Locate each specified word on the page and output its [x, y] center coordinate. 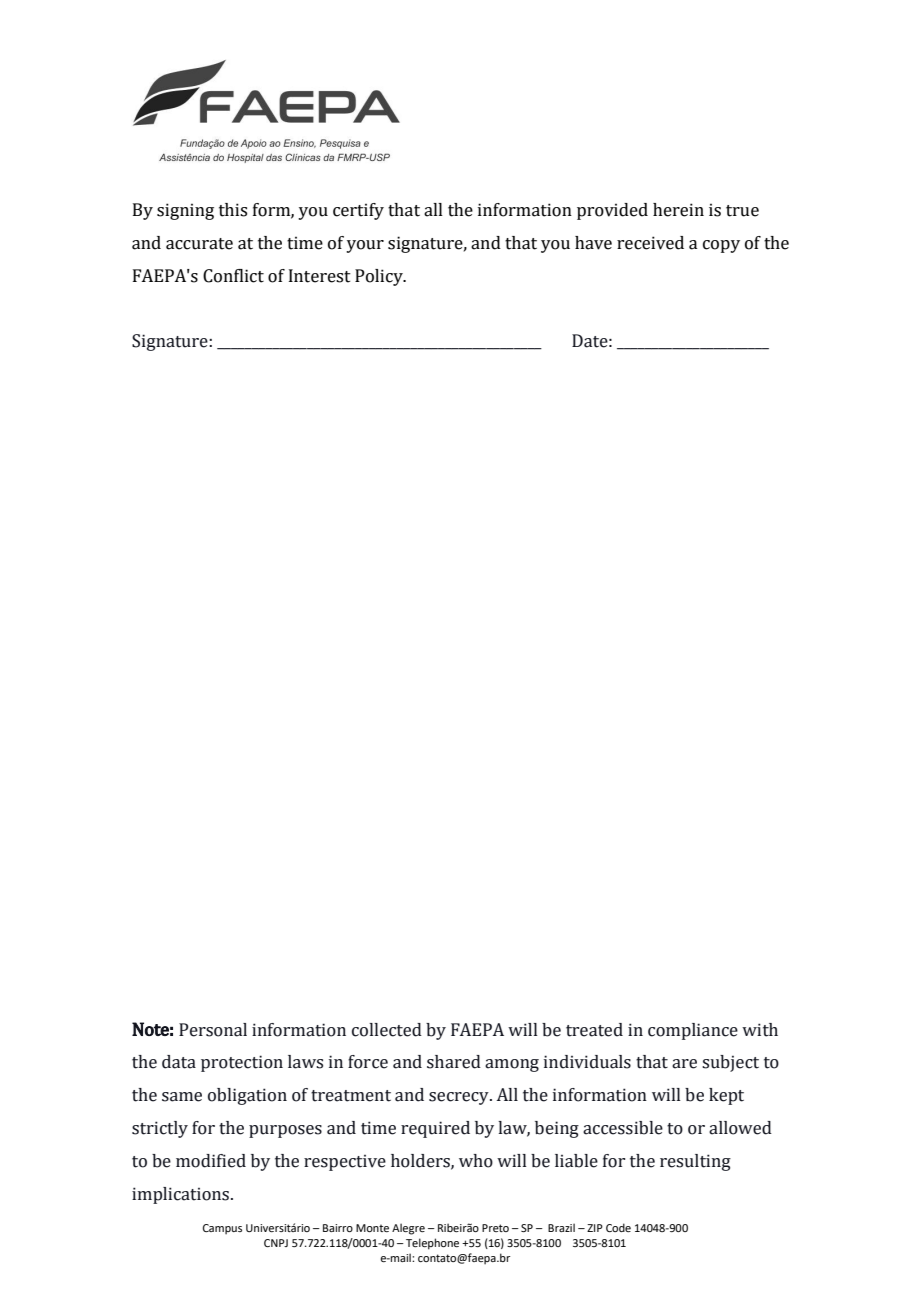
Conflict [233, 276]
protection [242, 1063]
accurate [199, 244]
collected [387, 1030]
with [760, 1030]
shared [454, 1062]
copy [721, 246]
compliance [693, 1031]
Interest [320, 276]
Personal [213, 1030]
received [650, 243]
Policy [380, 277]
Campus [222, 1229]
